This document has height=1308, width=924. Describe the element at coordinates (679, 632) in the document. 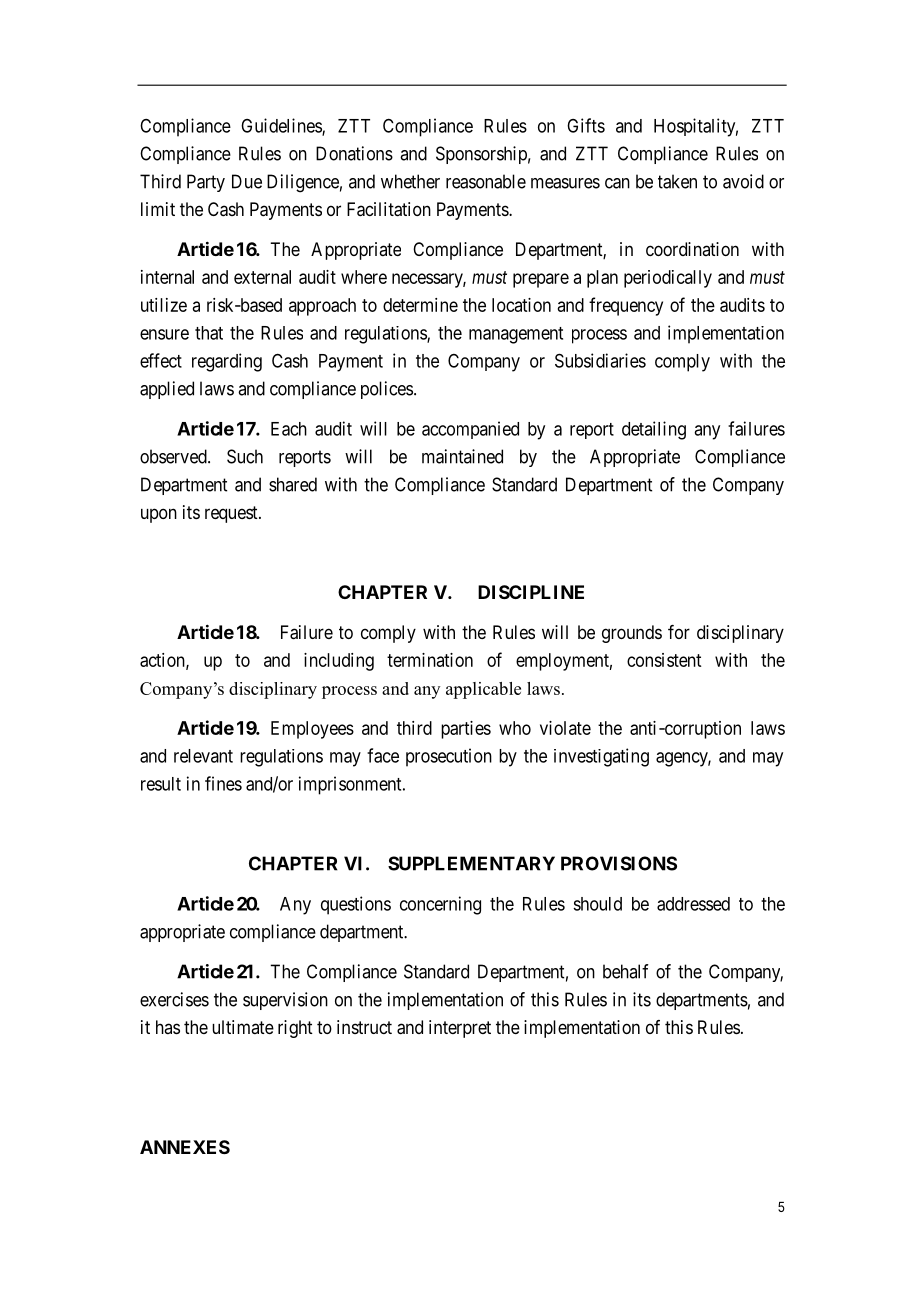

I see `for` at that location.
